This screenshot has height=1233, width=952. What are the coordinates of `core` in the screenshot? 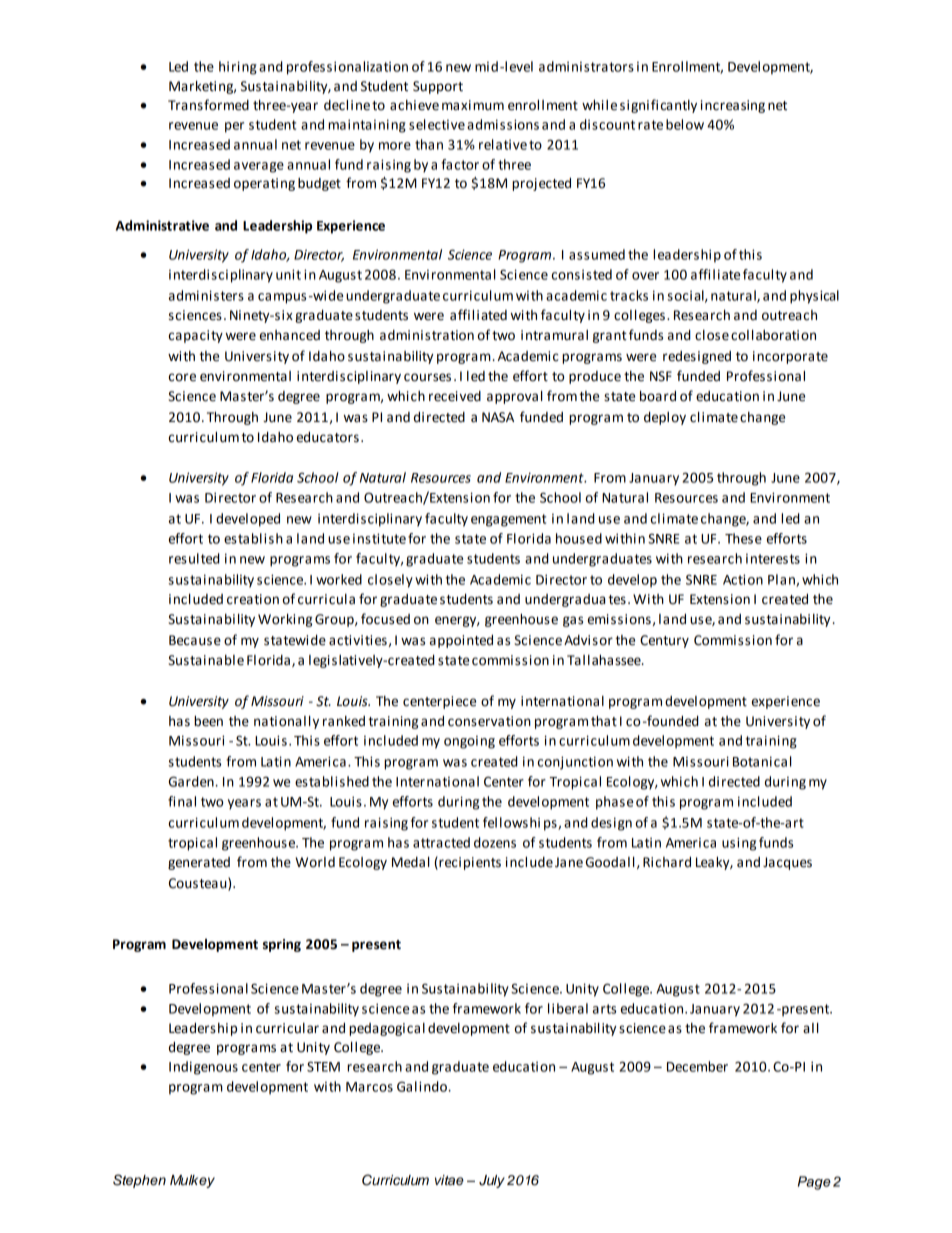 It's located at (182, 377).
